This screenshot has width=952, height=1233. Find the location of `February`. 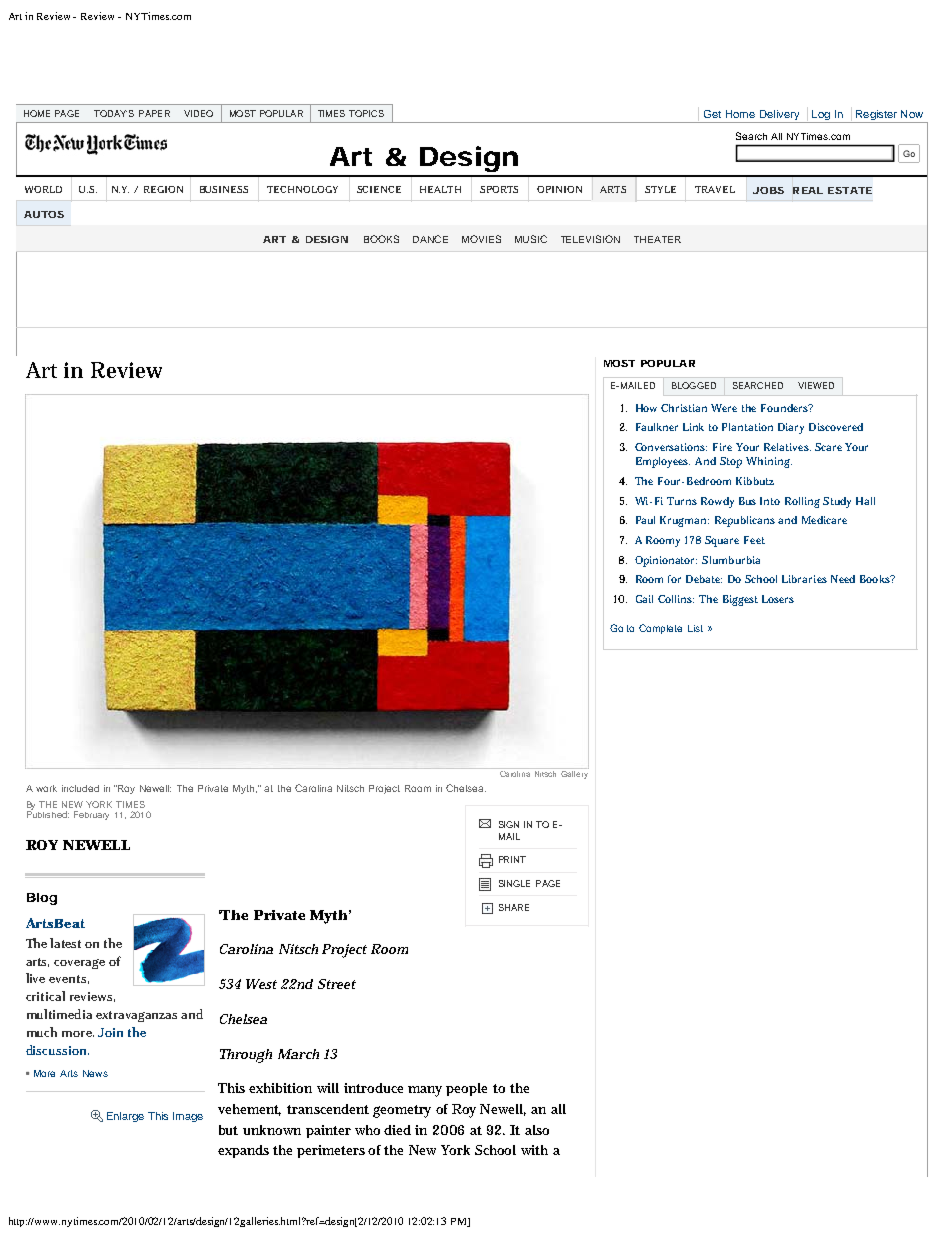

February is located at coordinates (91, 815).
